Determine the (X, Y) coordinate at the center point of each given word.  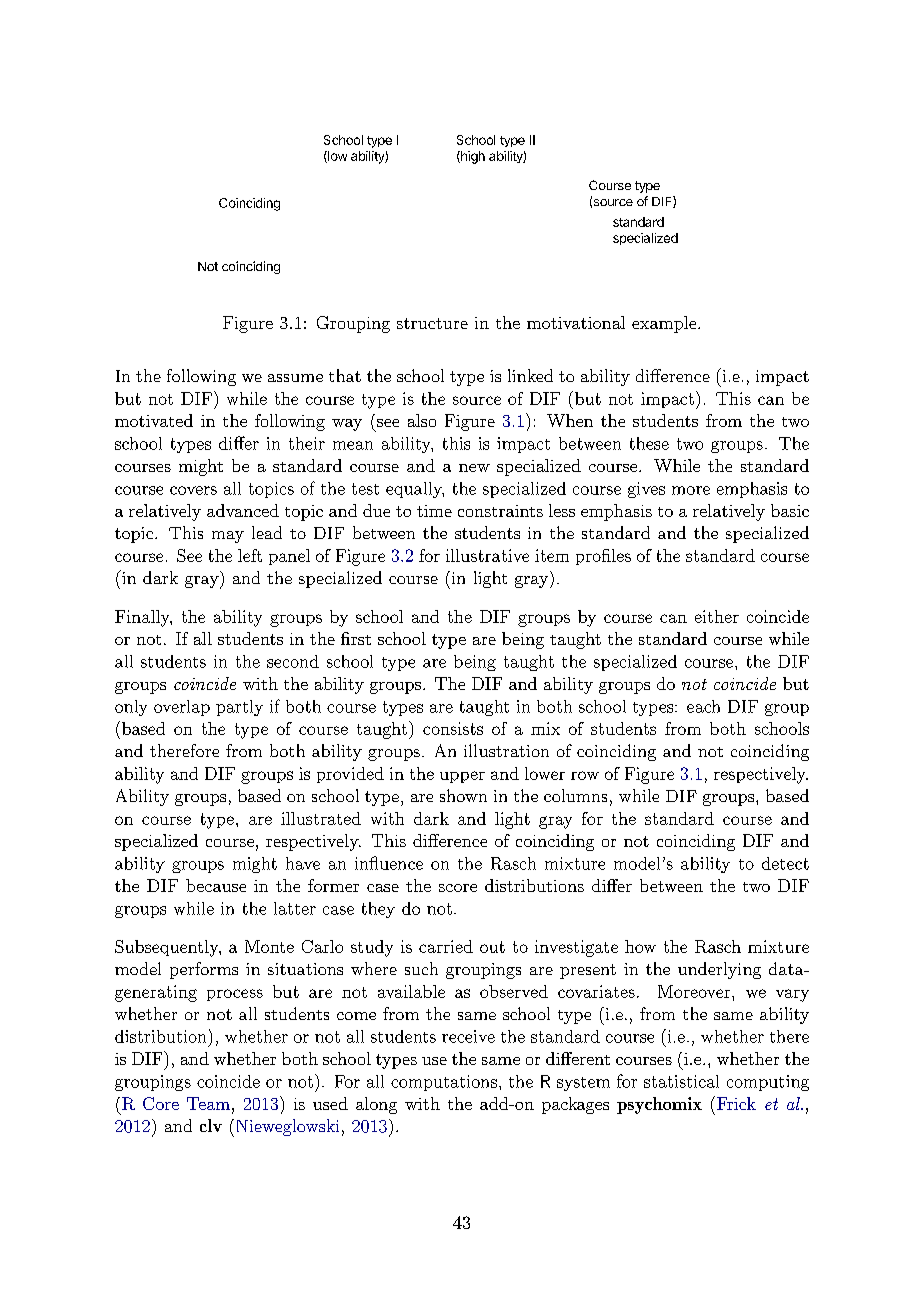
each (703, 706)
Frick (736, 1103)
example (664, 324)
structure (432, 323)
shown (463, 795)
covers (193, 490)
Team (208, 1103)
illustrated (321, 818)
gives (646, 490)
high (472, 157)
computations (444, 1083)
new (474, 468)
